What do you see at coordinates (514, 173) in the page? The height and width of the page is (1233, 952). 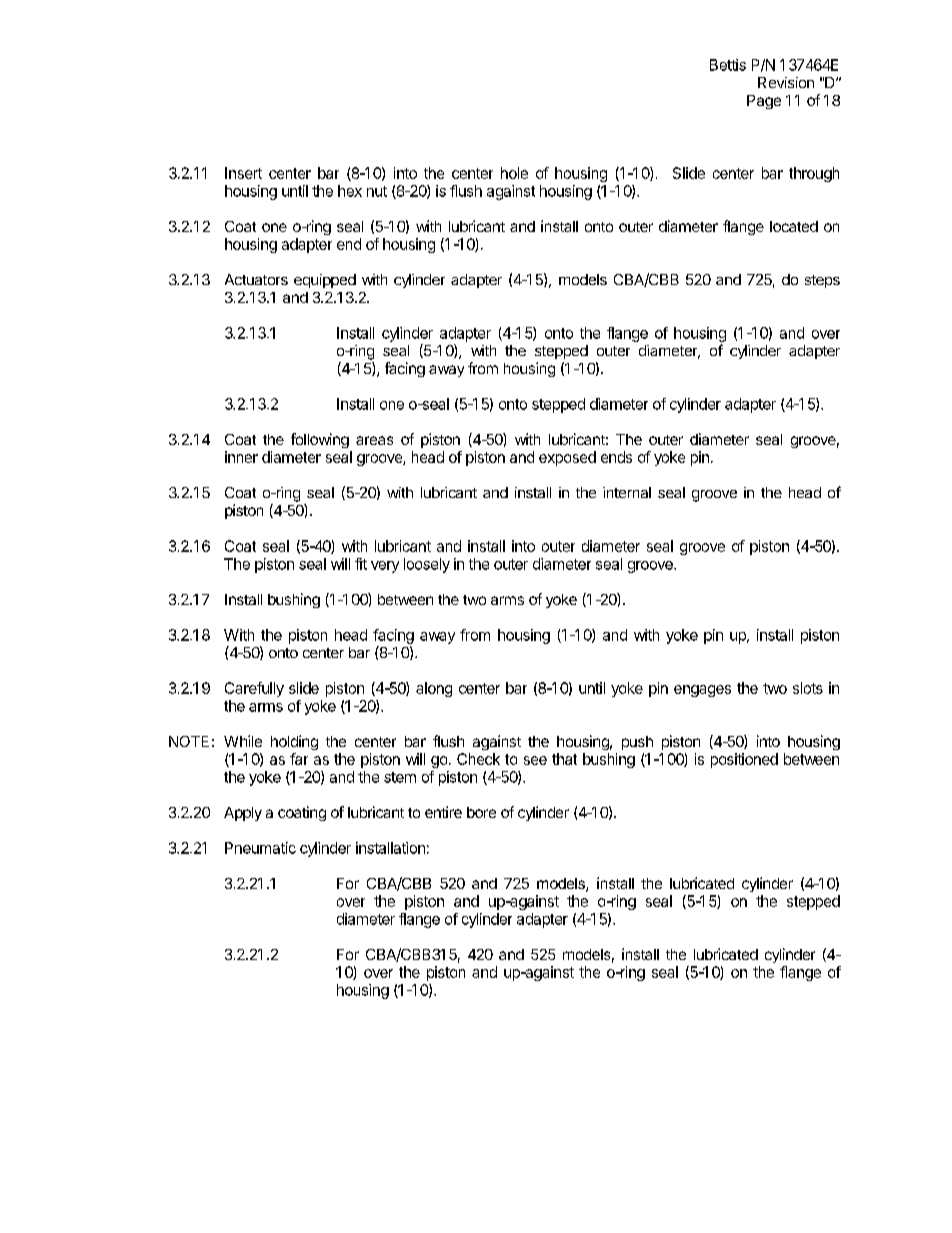 I see `hole` at bounding box center [514, 173].
